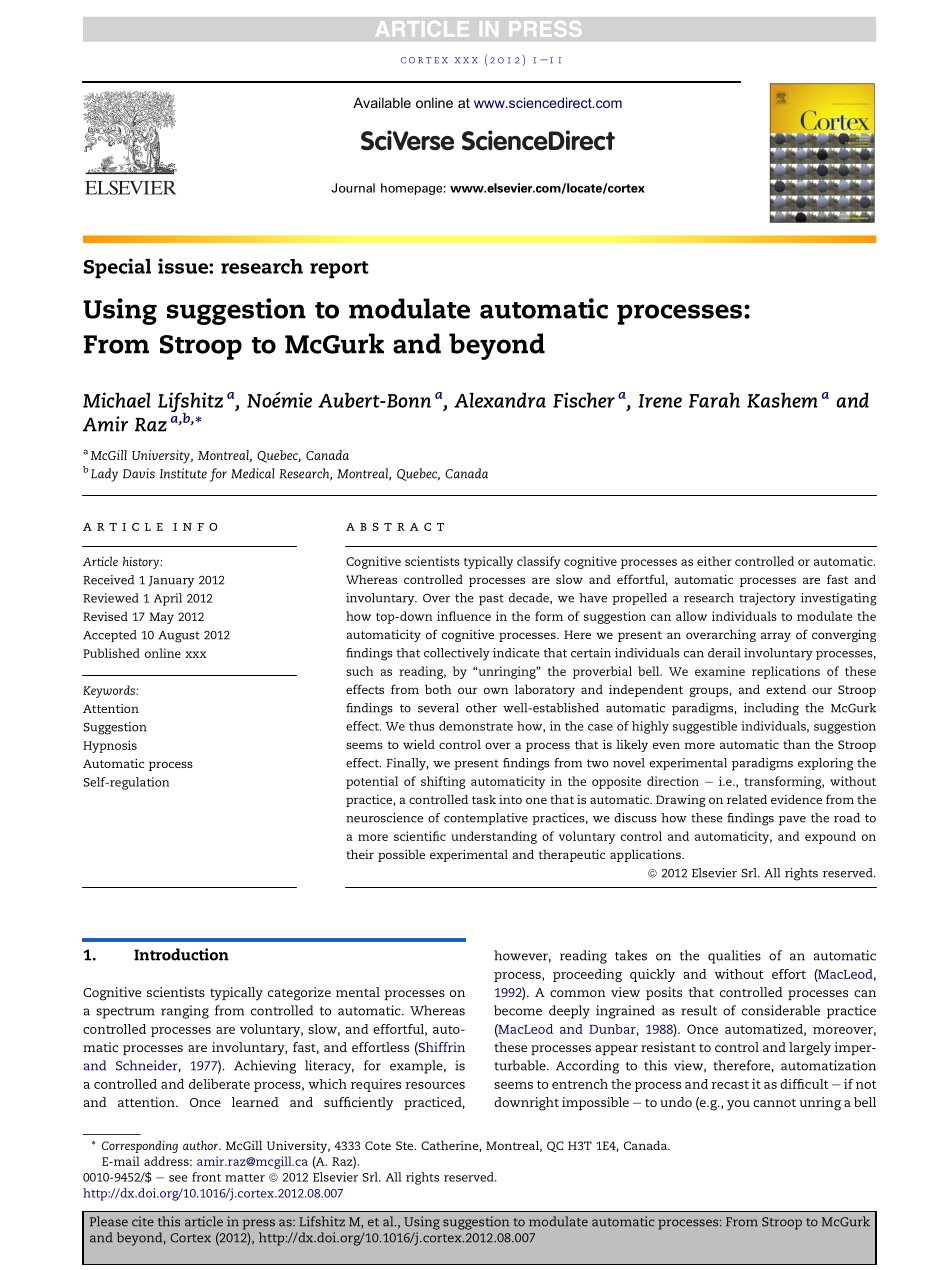 The height and width of the screenshot is (1270, 952). Describe the element at coordinates (171, 582) in the screenshot. I see `January` at that location.
